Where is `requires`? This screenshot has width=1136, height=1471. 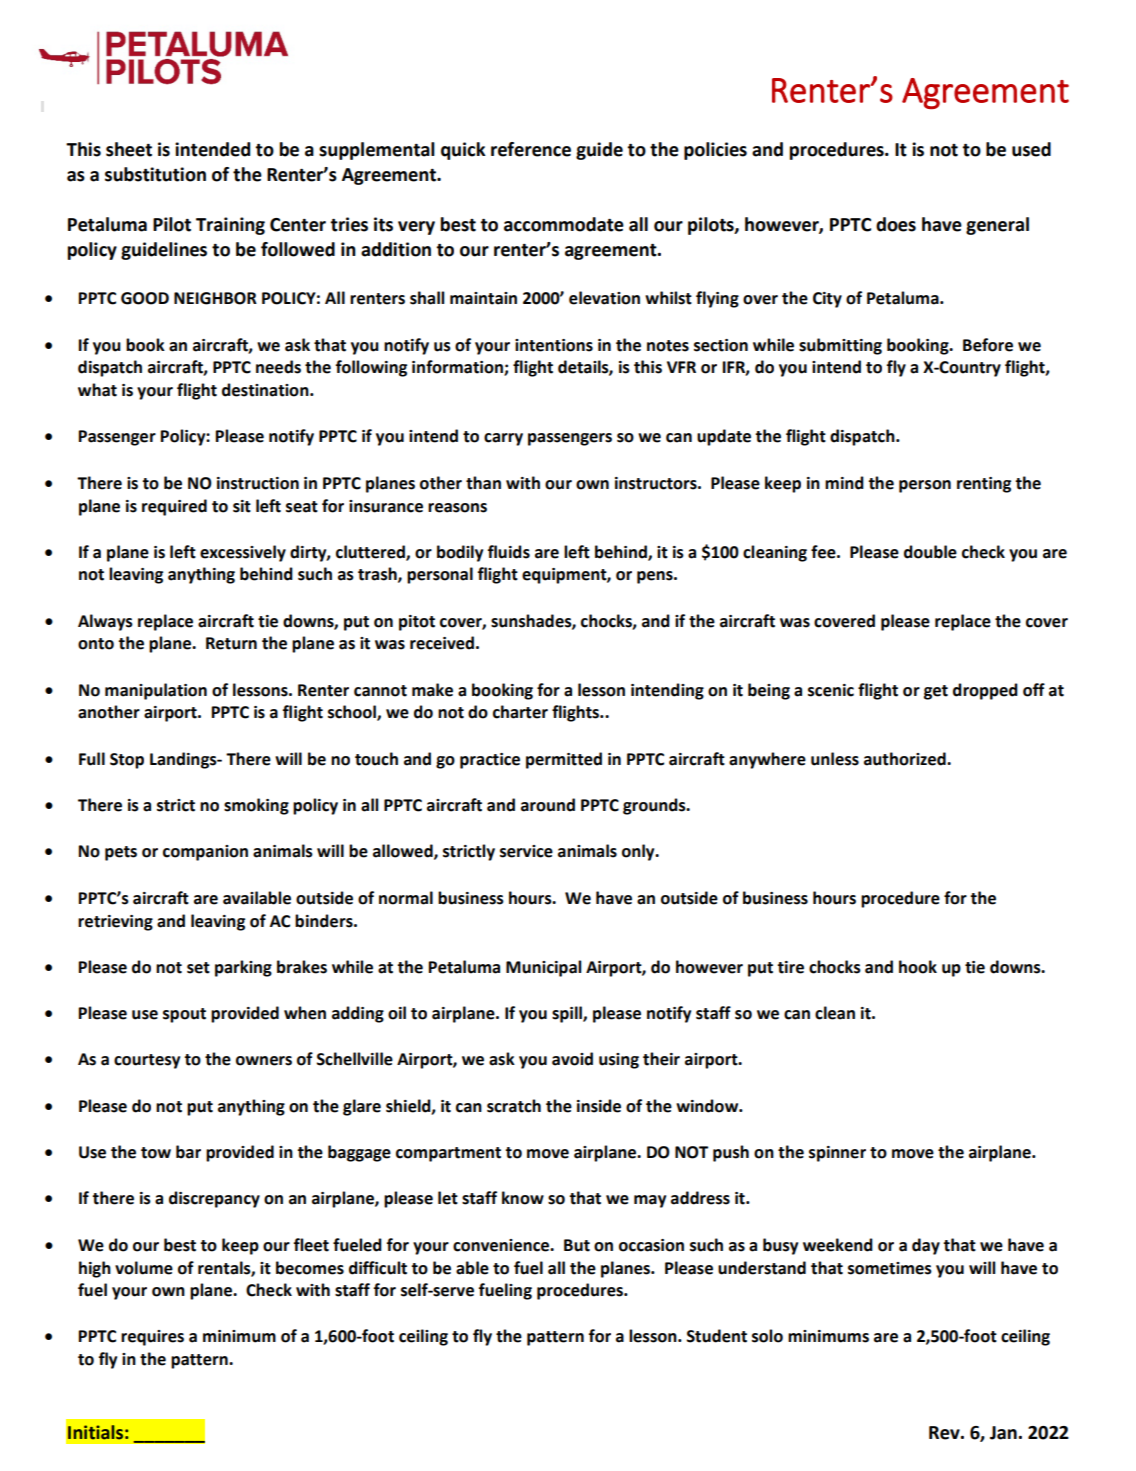
requires is located at coordinates (152, 1338).
